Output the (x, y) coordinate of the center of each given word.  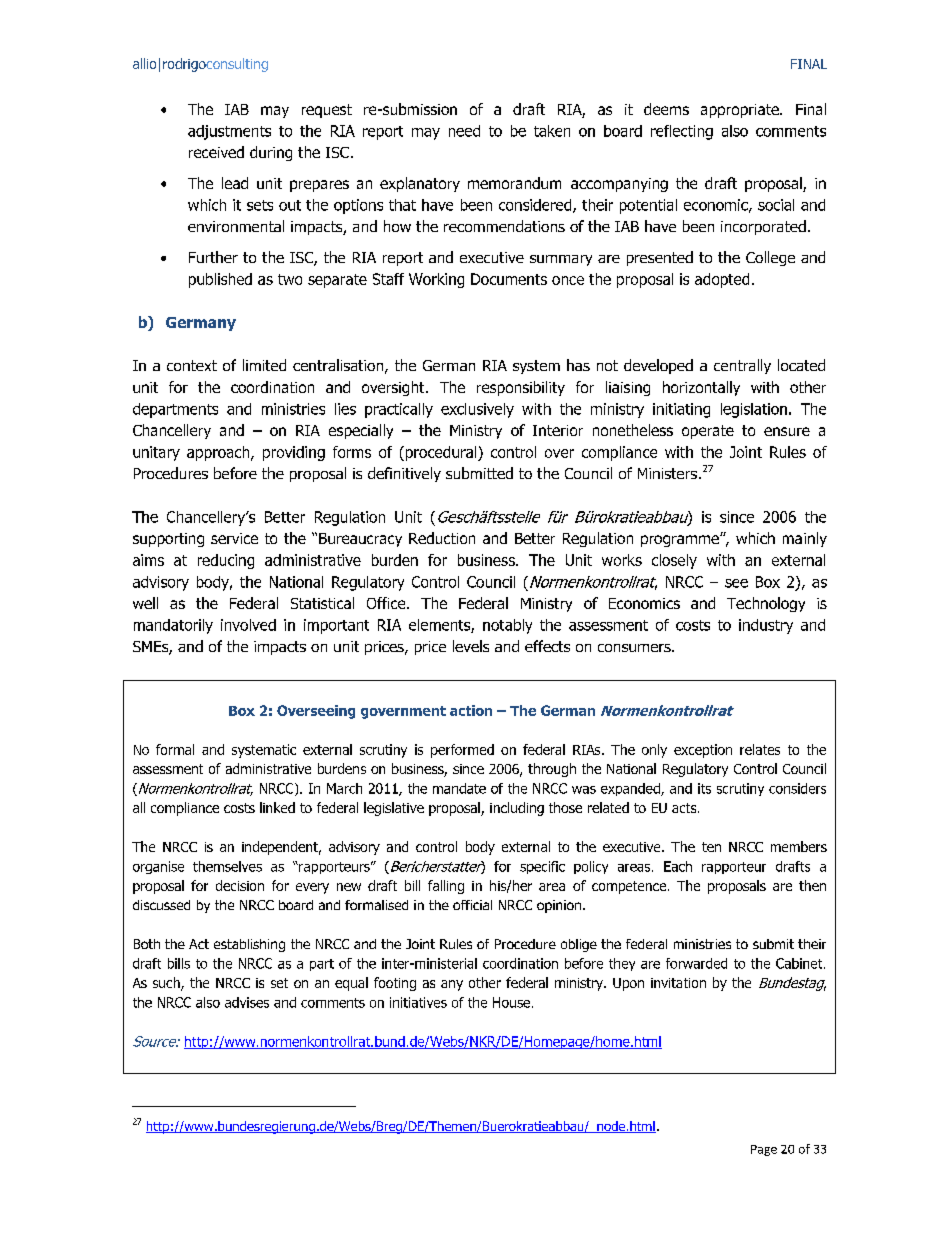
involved (248, 625)
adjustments (229, 132)
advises (247, 1002)
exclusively (477, 410)
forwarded (696, 963)
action (471, 710)
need (464, 131)
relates (760, 749)
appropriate (741, 111)
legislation (754, 410)
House (513, 1002)
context (192, 365)
